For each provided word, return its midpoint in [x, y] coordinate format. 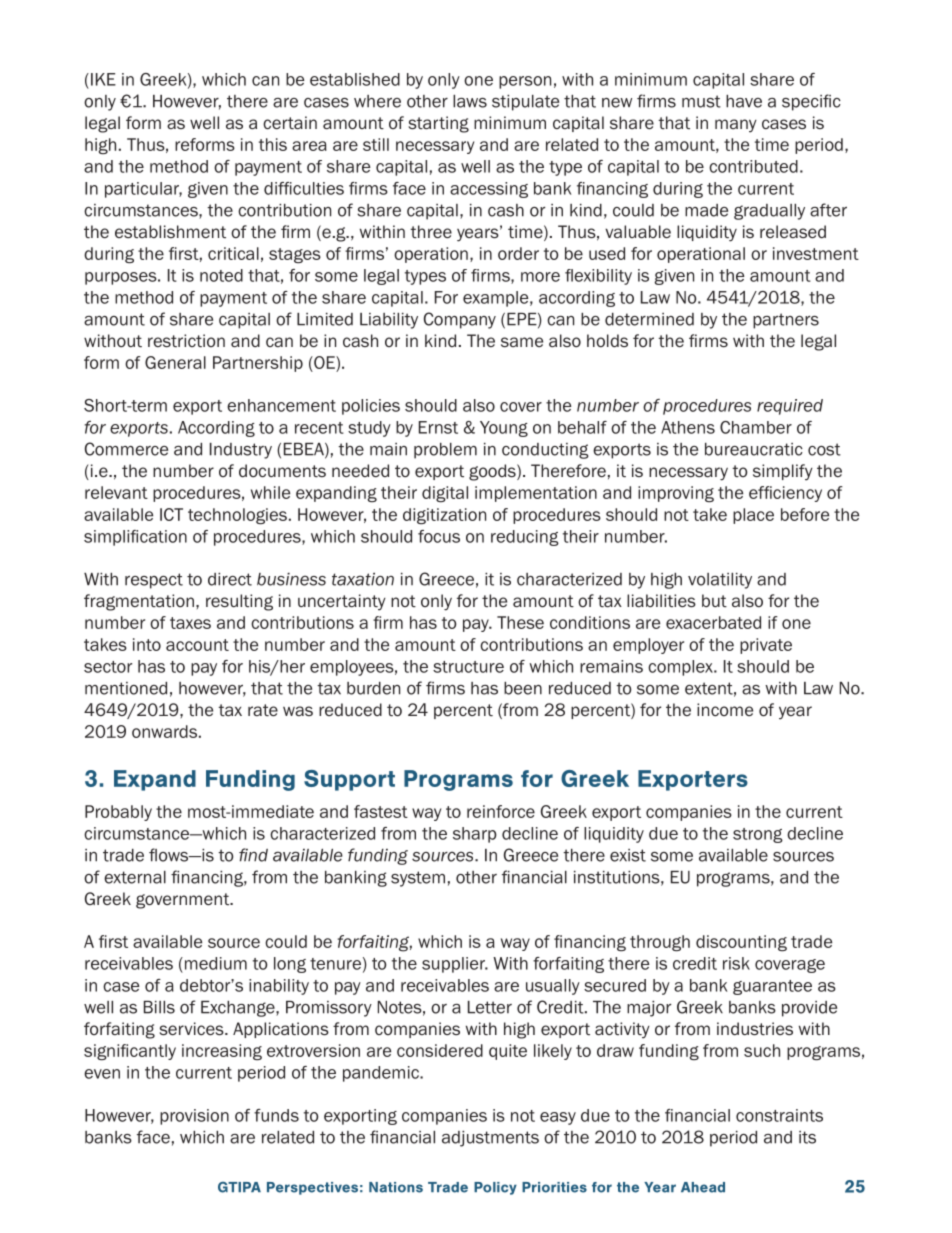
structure [468, 667]
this [273, 144]
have [744, 101]
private [766, 646]
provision [194, 1117]
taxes [190, 623]
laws [470, 101]
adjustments [490, 1139]
